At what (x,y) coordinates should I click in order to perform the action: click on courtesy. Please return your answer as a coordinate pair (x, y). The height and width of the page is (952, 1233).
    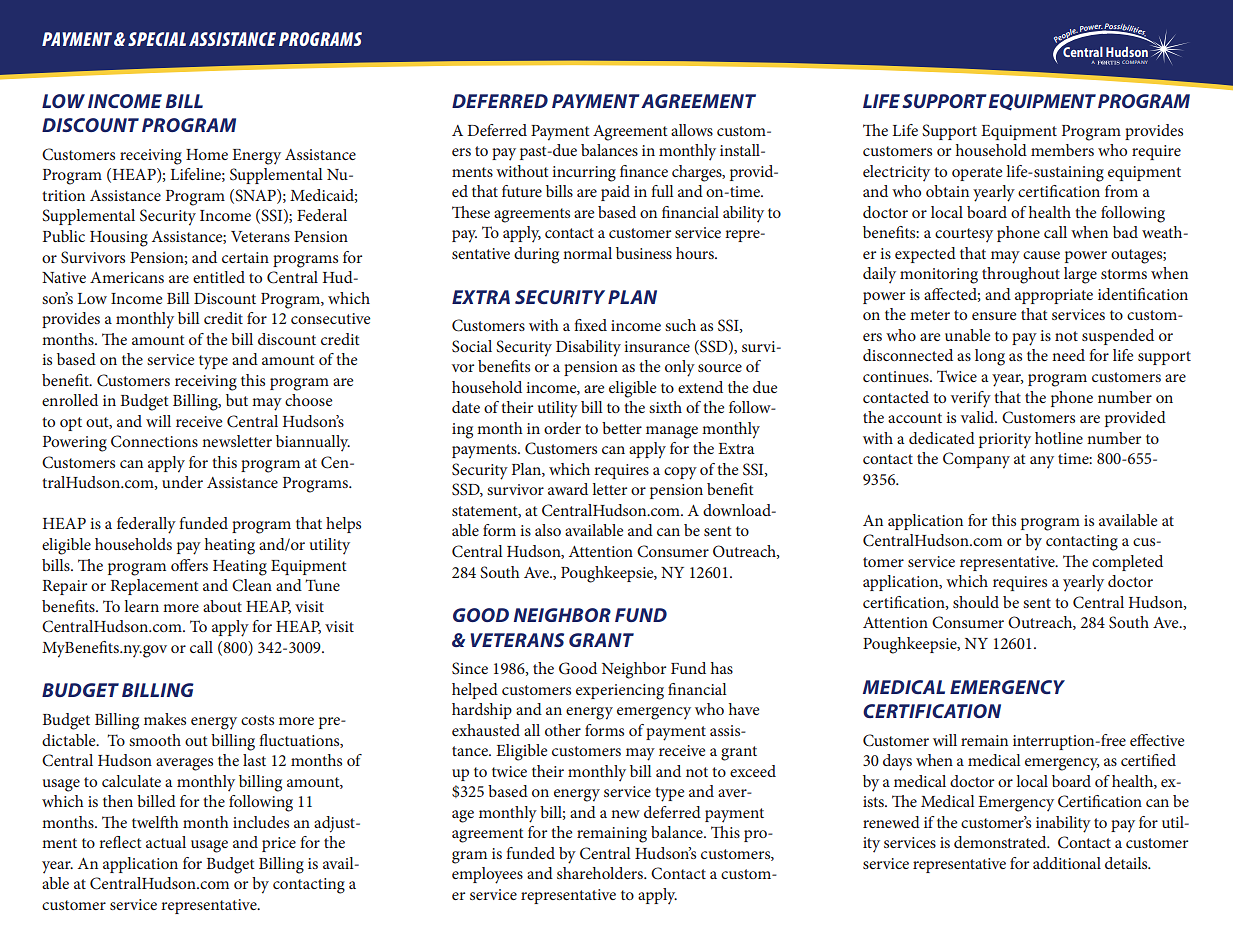
    Looking at the image, I should click on (964, 235).
